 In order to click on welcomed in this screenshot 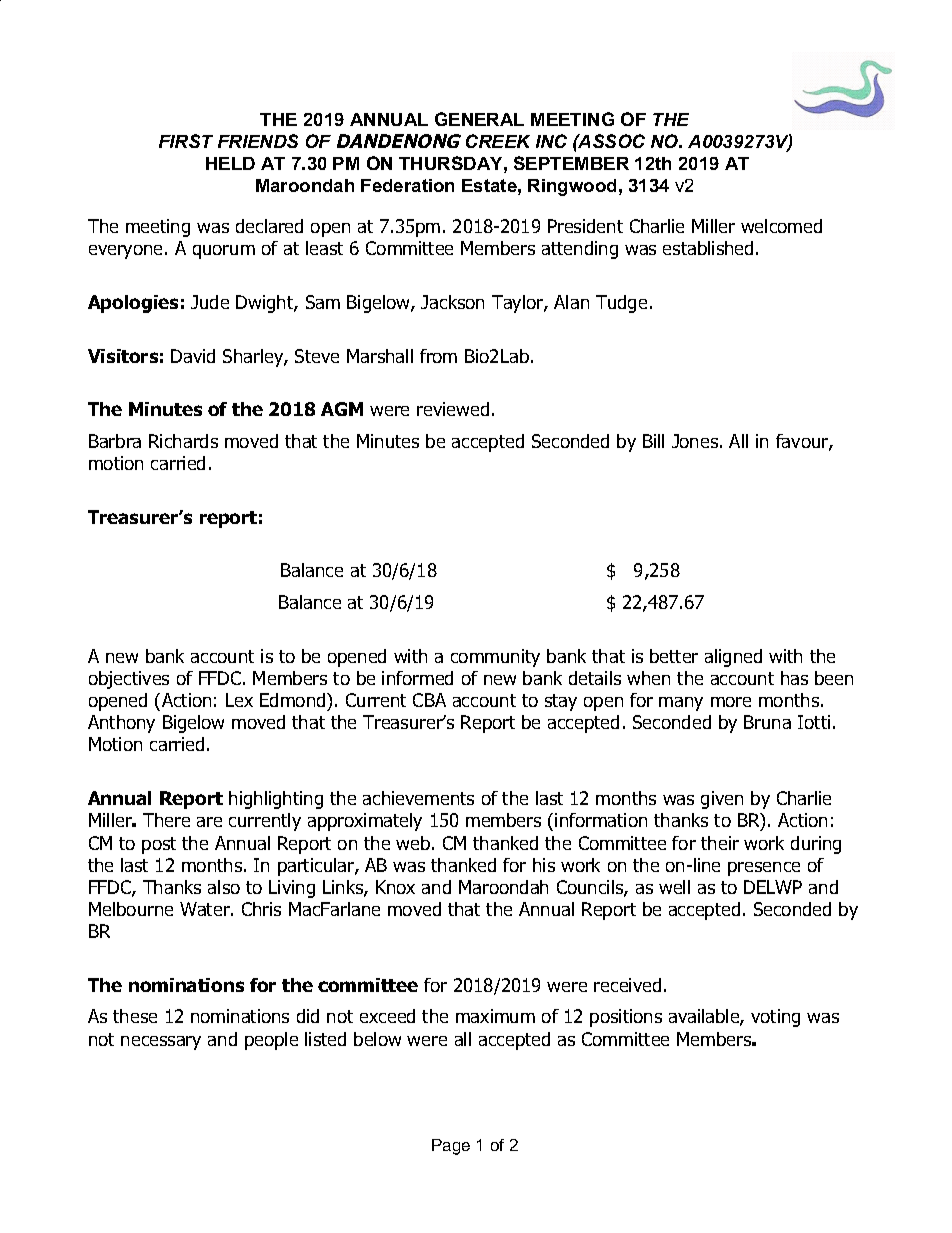, I will do `click(781, 226)`.
